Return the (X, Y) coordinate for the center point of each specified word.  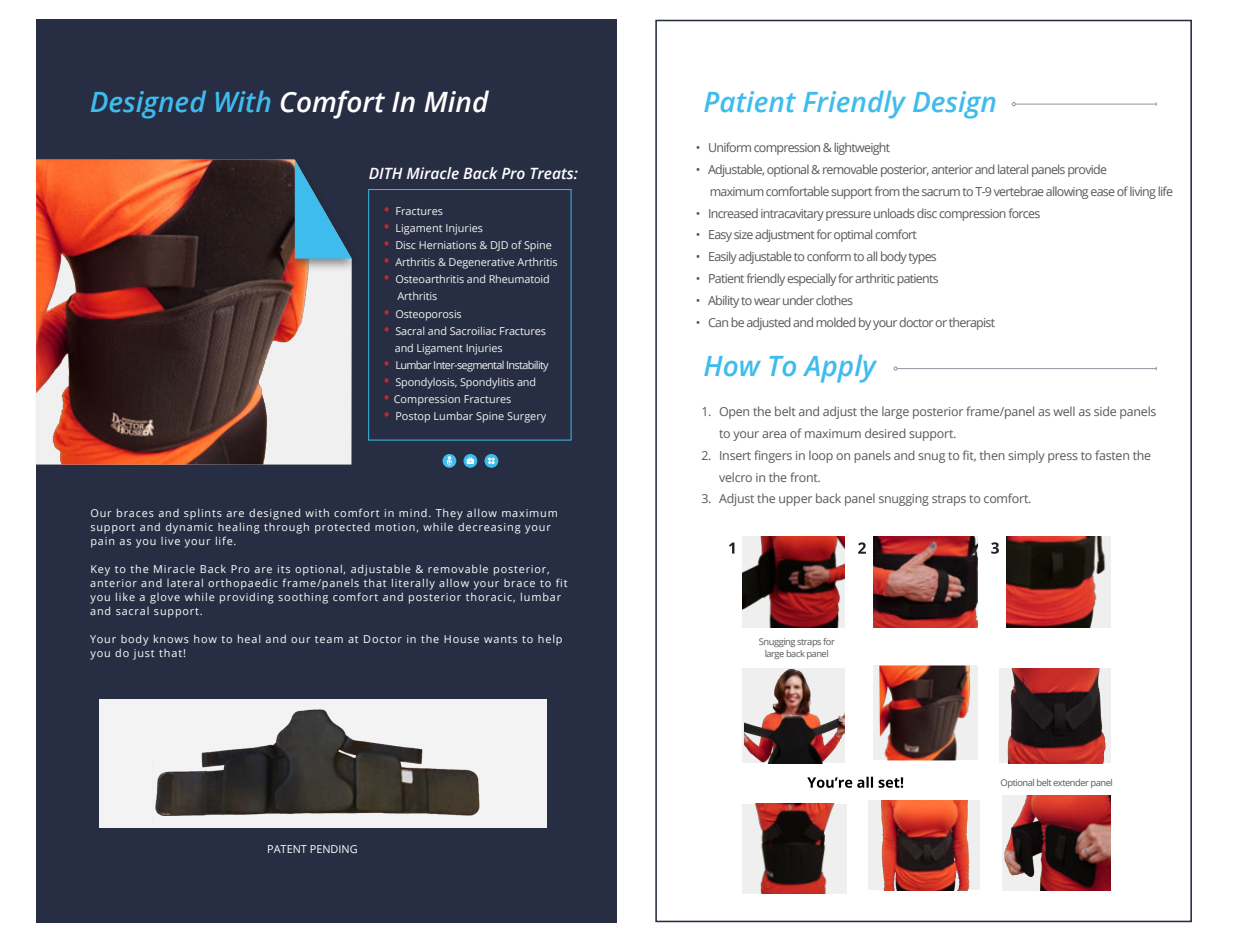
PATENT (287, 849)
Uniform (730, 147)
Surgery (526, 417)
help (550, 640)
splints (203, 514)
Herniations (447, 245)
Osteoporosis (428, 315)
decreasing (489, 528)
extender (1071, 782)
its (284, 569)
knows (171, 638)
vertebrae (1019, 191)
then (992, 455)
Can (718, 322)
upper (795, 501)
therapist (972, 323)
